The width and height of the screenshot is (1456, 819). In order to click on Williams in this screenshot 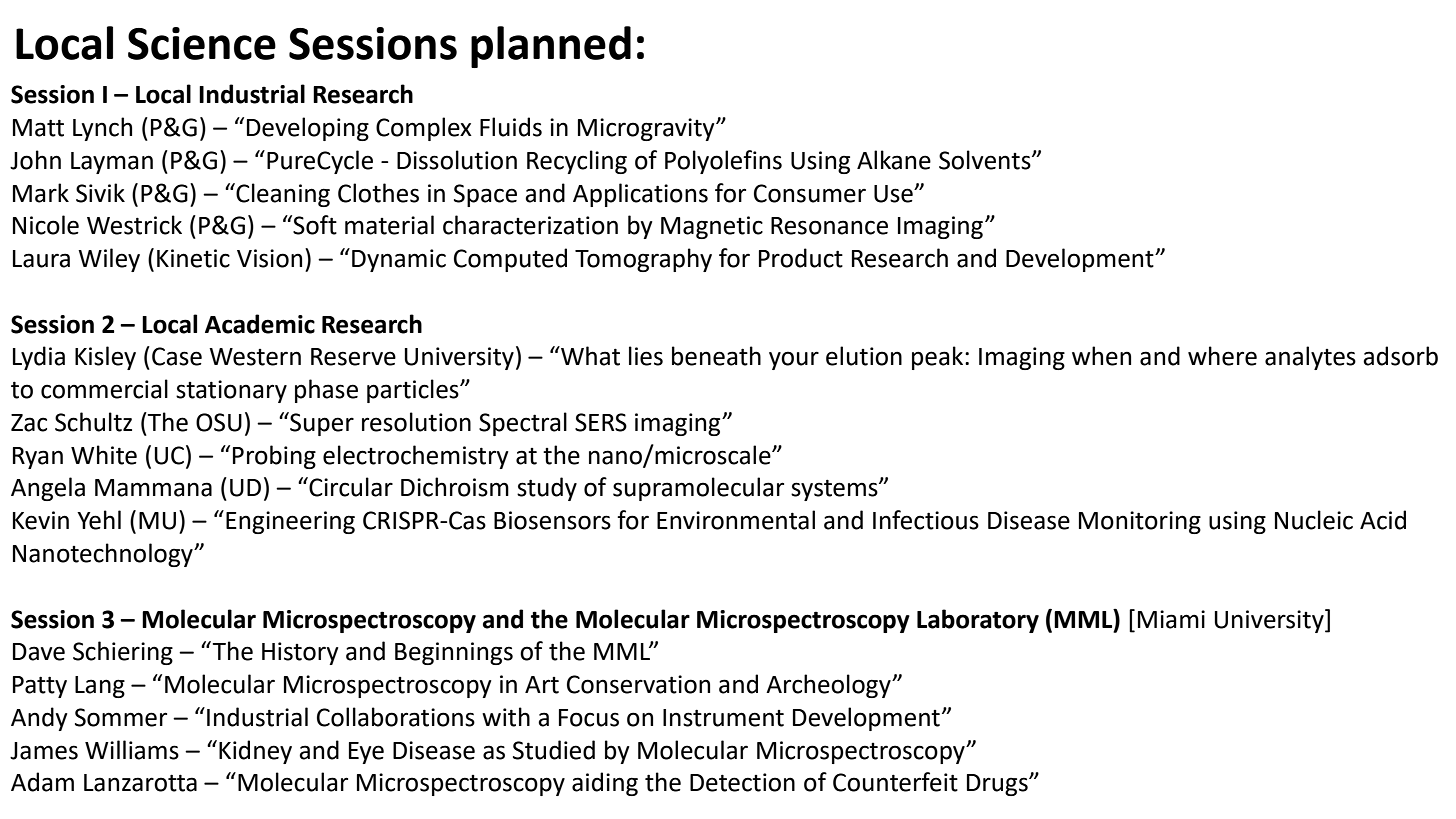, I will do `click(132, 750)`.
